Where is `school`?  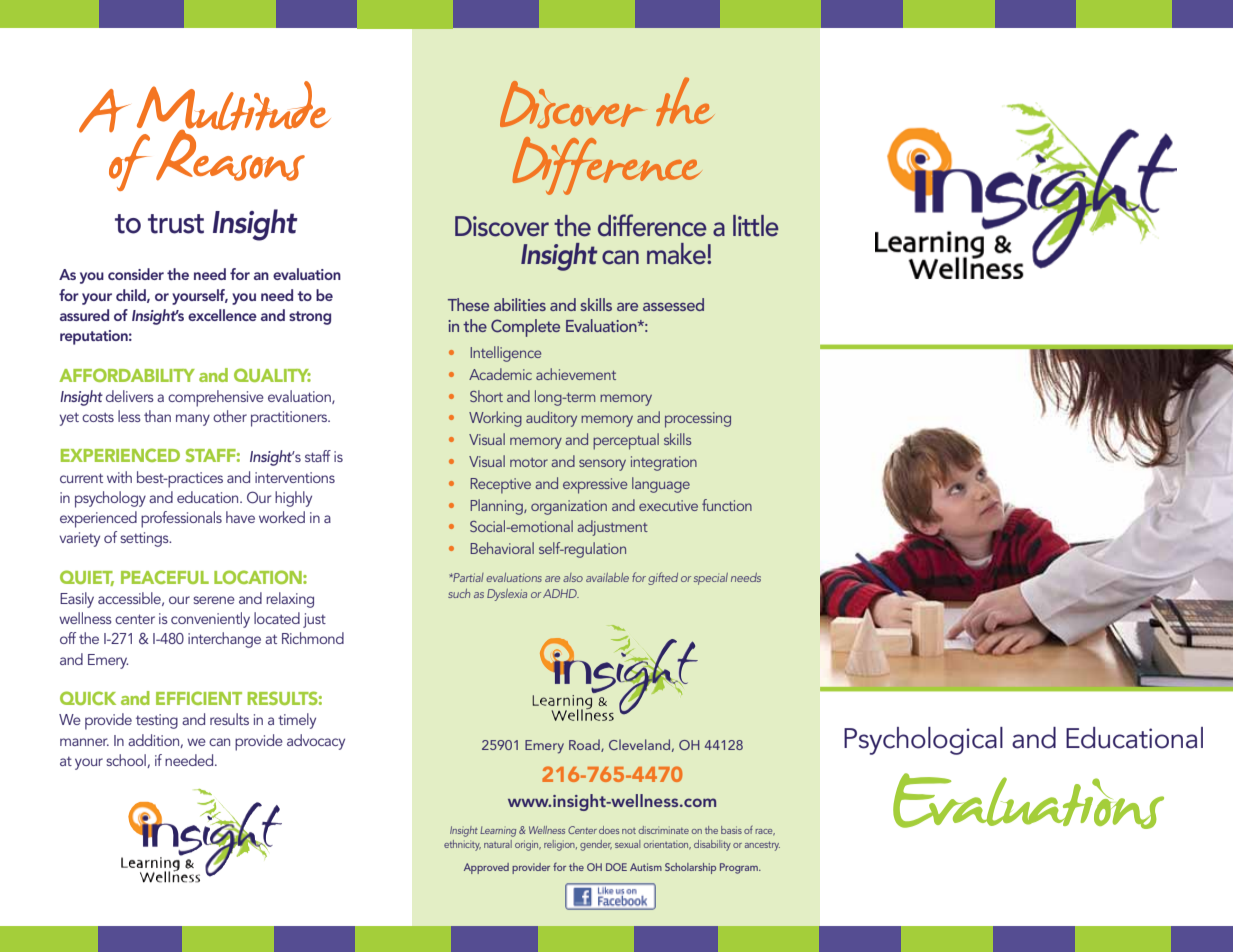 school is located at coordinates (127, 761).
